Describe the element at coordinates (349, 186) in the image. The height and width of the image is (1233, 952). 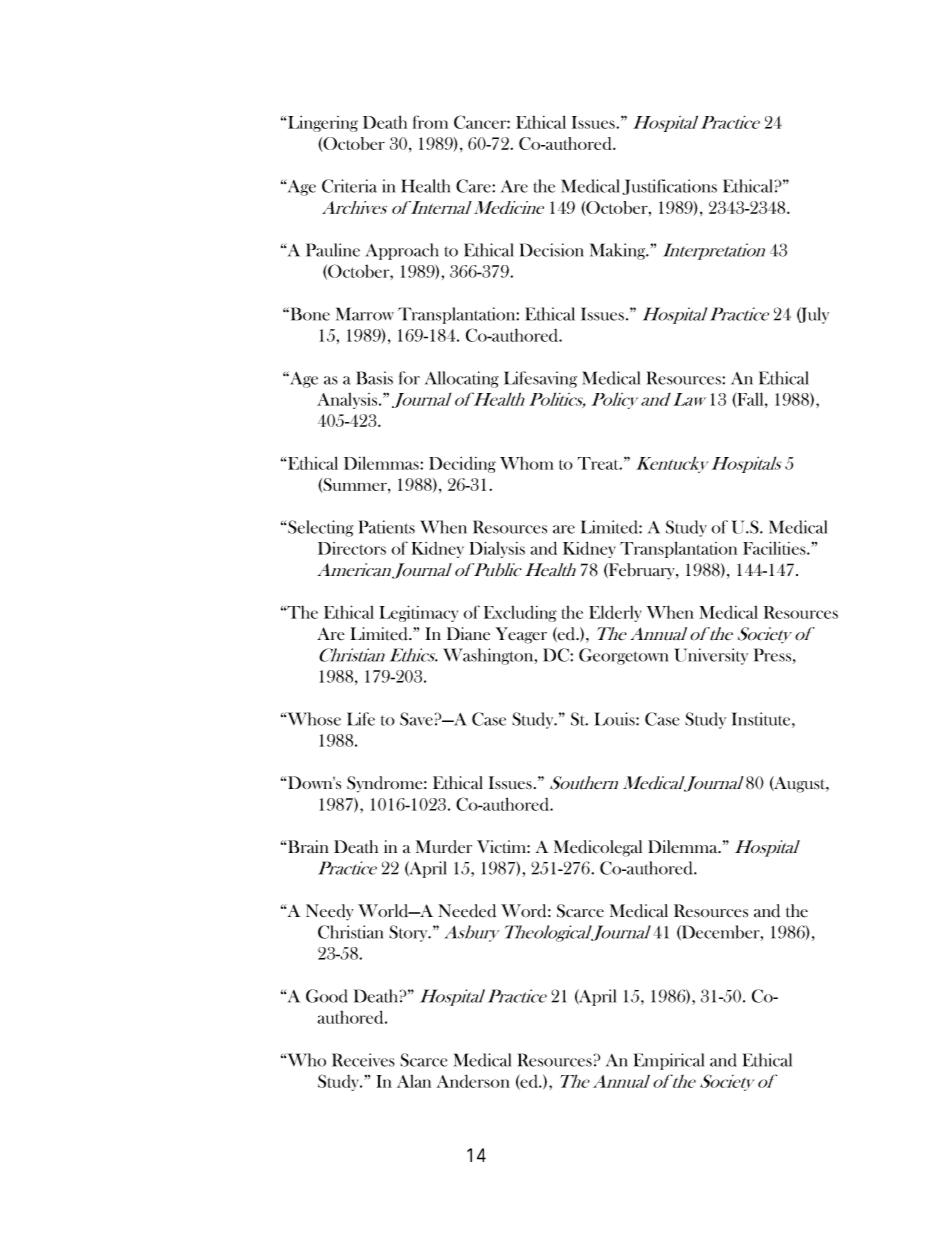
I see `Criteria` at that location.
